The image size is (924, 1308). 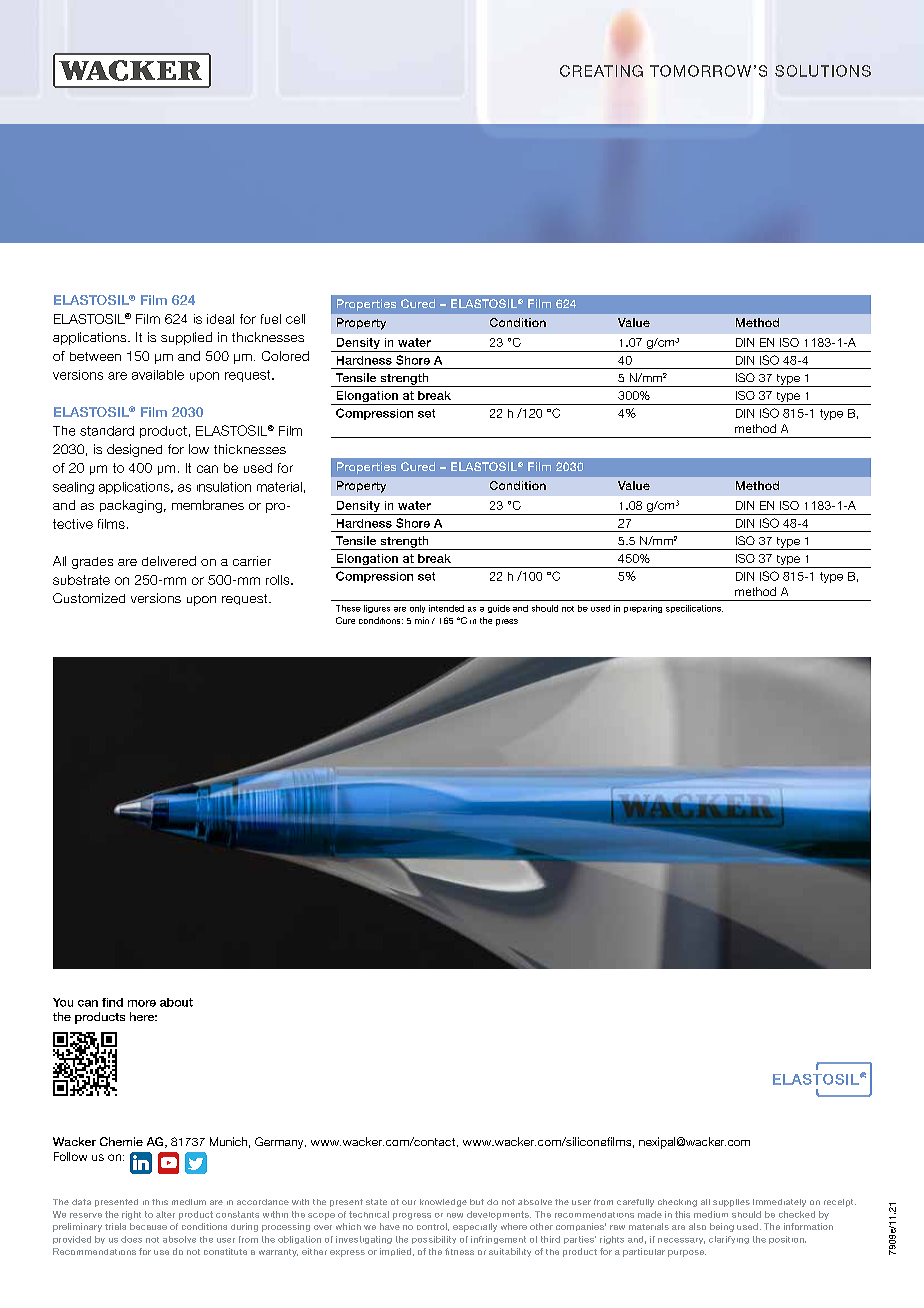 What do you see at coordinates (89, 598) in the page?
I see `Customized` at bounding box center [89, 598].
